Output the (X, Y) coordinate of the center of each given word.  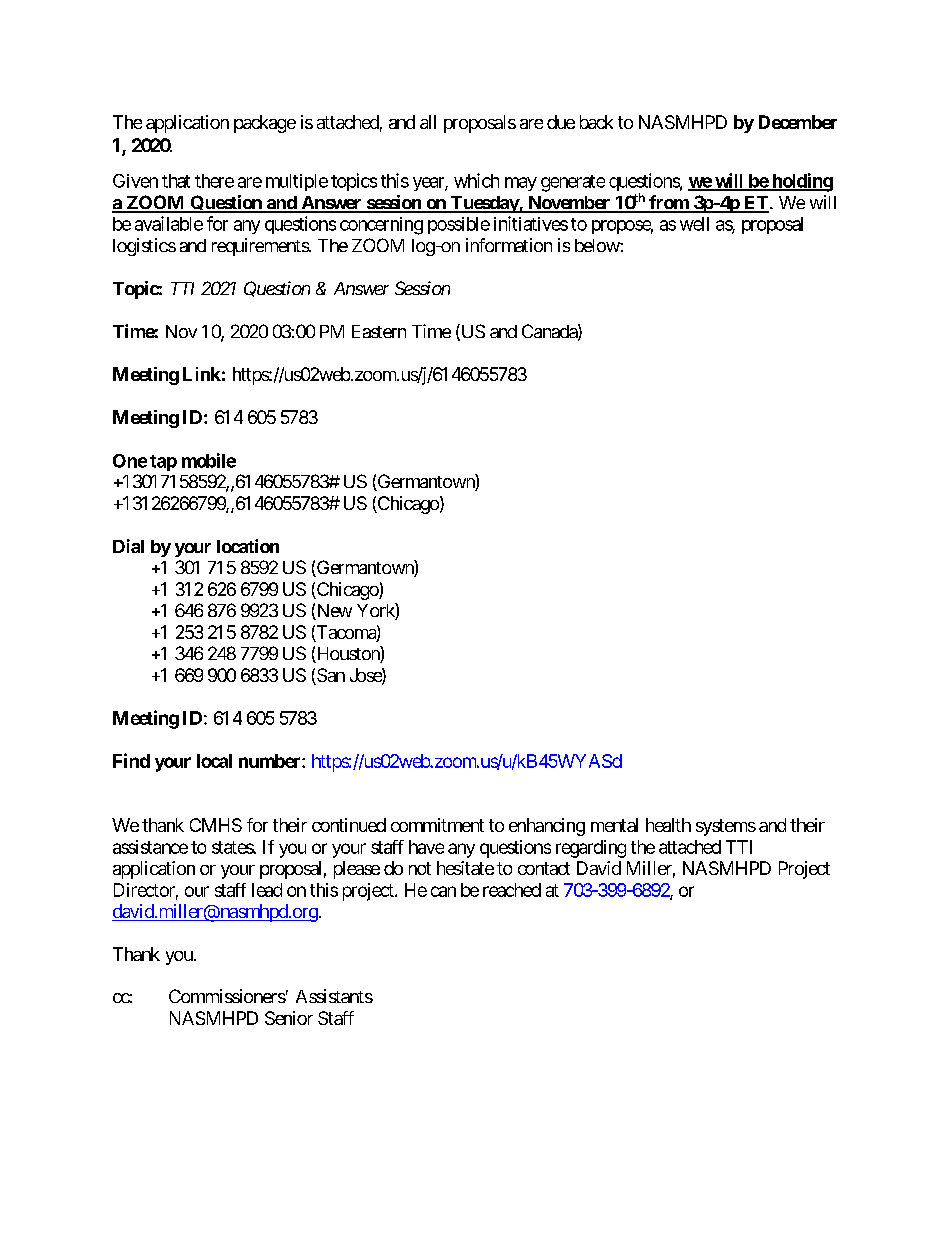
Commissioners (227, 996)
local (214, 761)
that (176, 181)
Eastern (379, 331)
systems (726, 827)
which (476, 180)
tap (163, 463)
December (798, 122)
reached (512, 890)
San (330, 676)
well (694, 224)
